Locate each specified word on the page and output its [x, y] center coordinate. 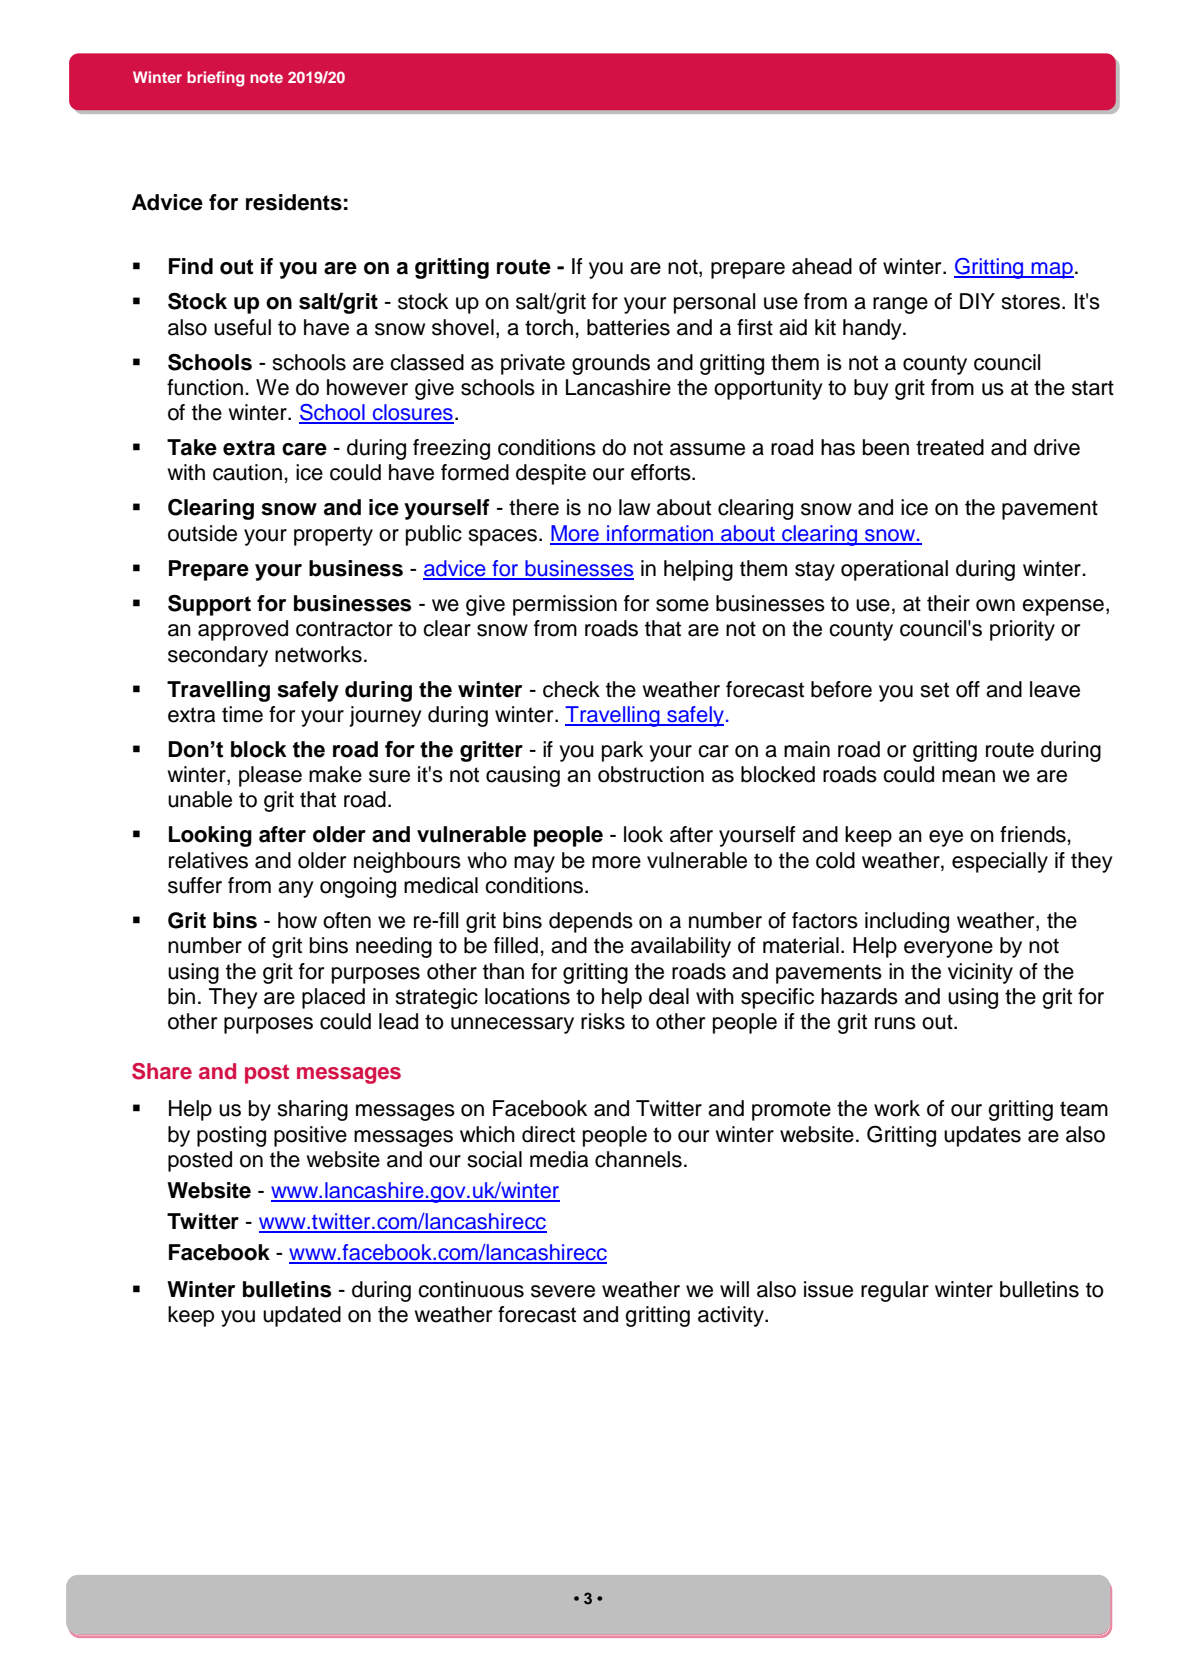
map [1052, 270]
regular [895, 1291]
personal [715, 303]
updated [302, 1316]
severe [563, 1291]
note [266, 77]
